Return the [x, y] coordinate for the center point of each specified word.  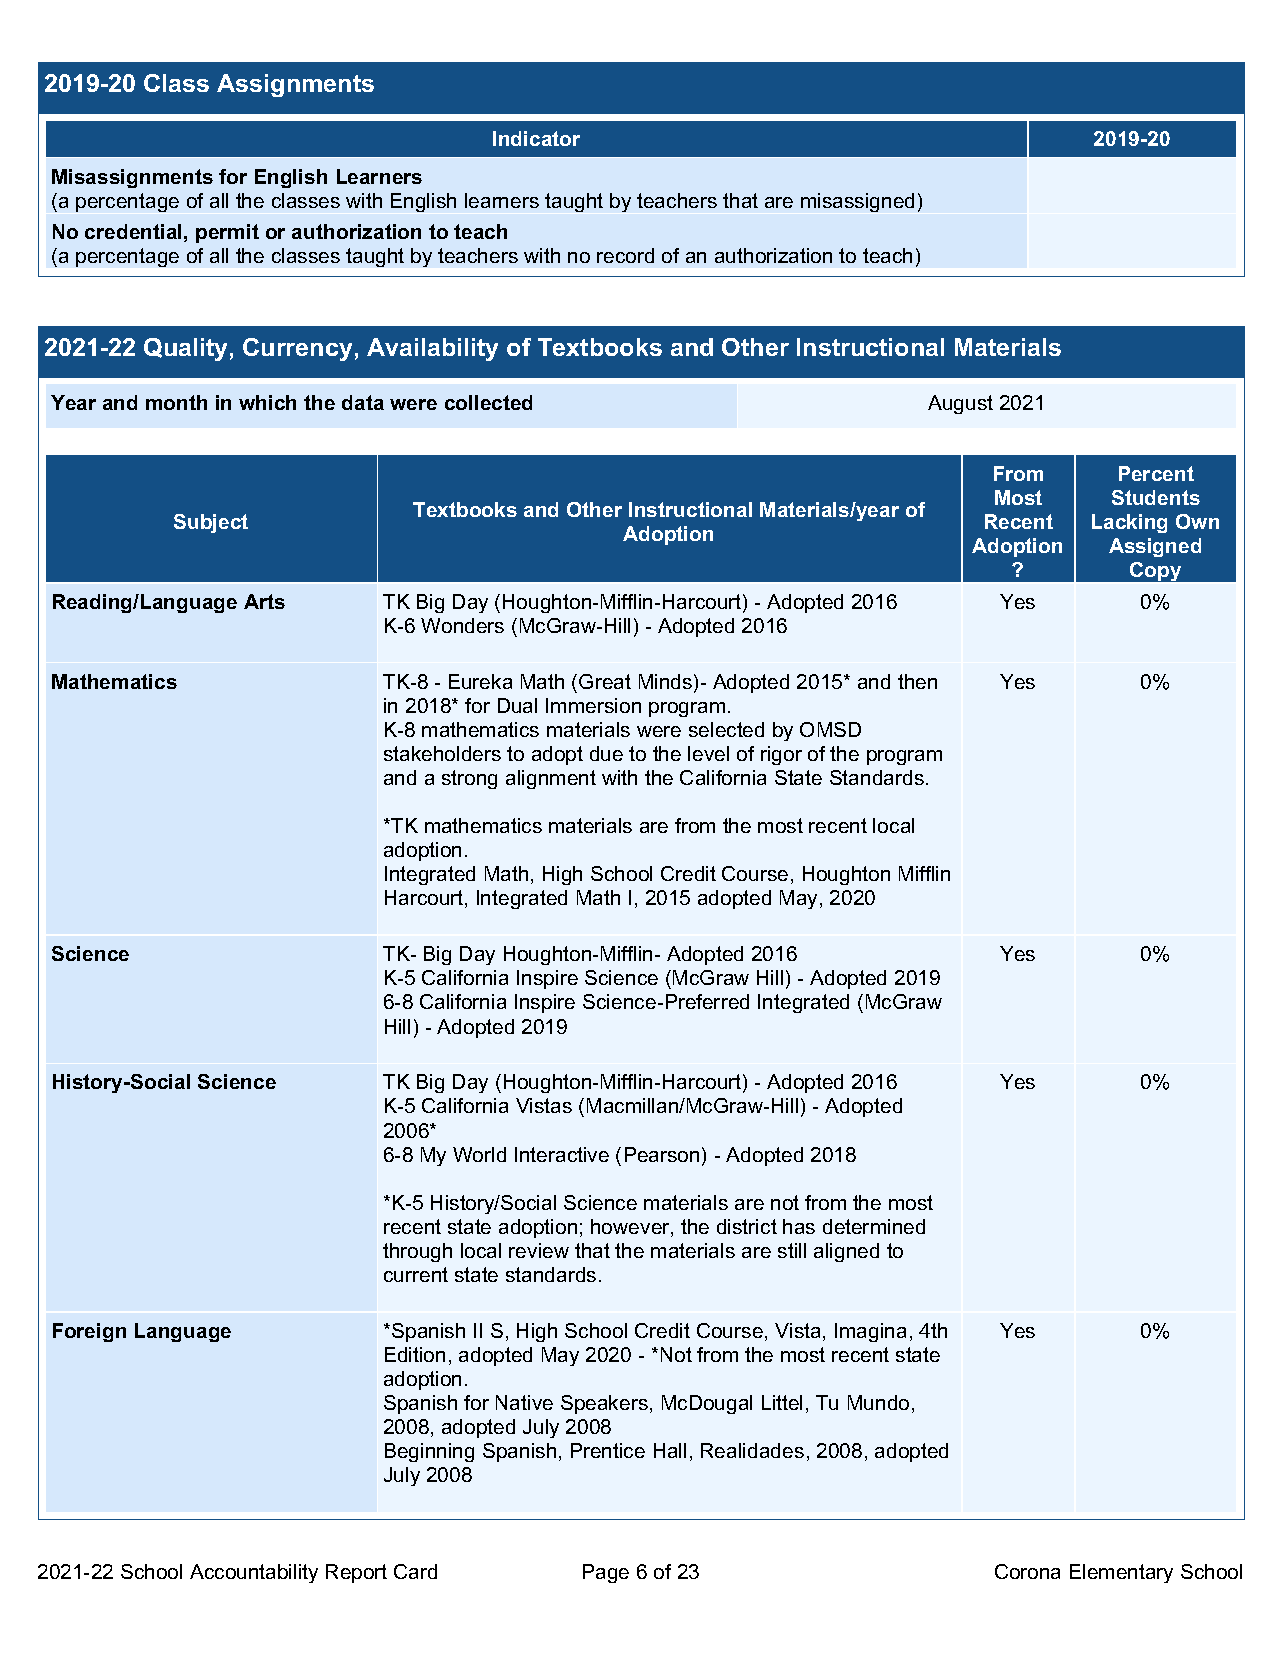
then [917, 681]
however [631, 1228]
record [625, 255]
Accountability [254, 1573]
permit [227, 233]
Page [606, 1573]
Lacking [1129, 523]
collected [488, 402]
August [960, 404]
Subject [211, 523]
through [417, 1252]
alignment [551, 779]
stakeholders [442, 753]
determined [874, 1226]
